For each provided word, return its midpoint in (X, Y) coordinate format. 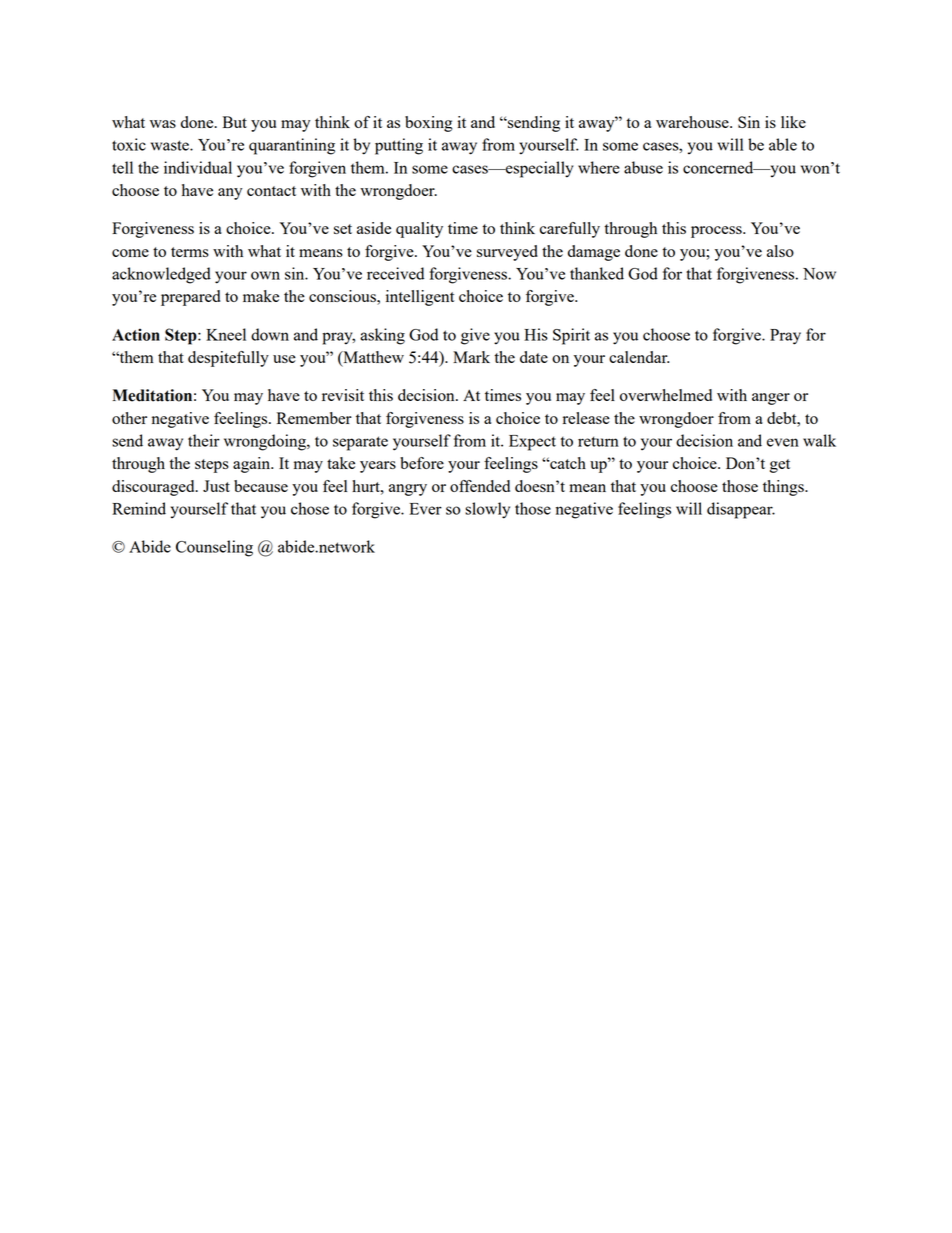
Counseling (214, 548)
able (783, 144)
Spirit (571, 336)
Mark (471, 357)
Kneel (226, 334)
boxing (429, 124)
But (235, 122)
